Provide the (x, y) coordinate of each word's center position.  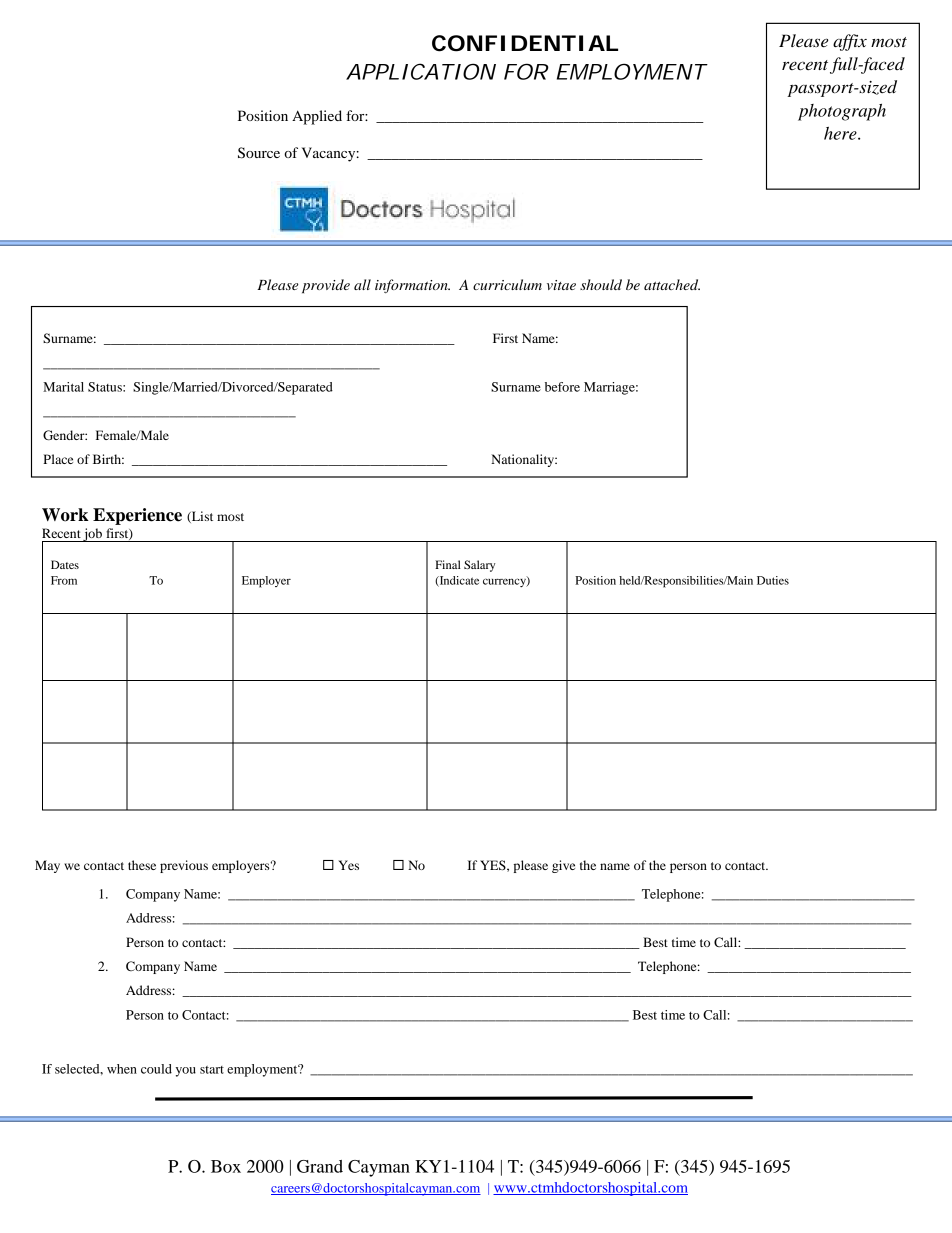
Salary (479, 566)
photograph (842, 112)
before (562, 387)
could (156, 1069)
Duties (773, 580)
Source (259, 153)
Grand (320, 1166)
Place (58, 459)
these (142, 865)
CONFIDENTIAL (525, 43)
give (563, 866)
